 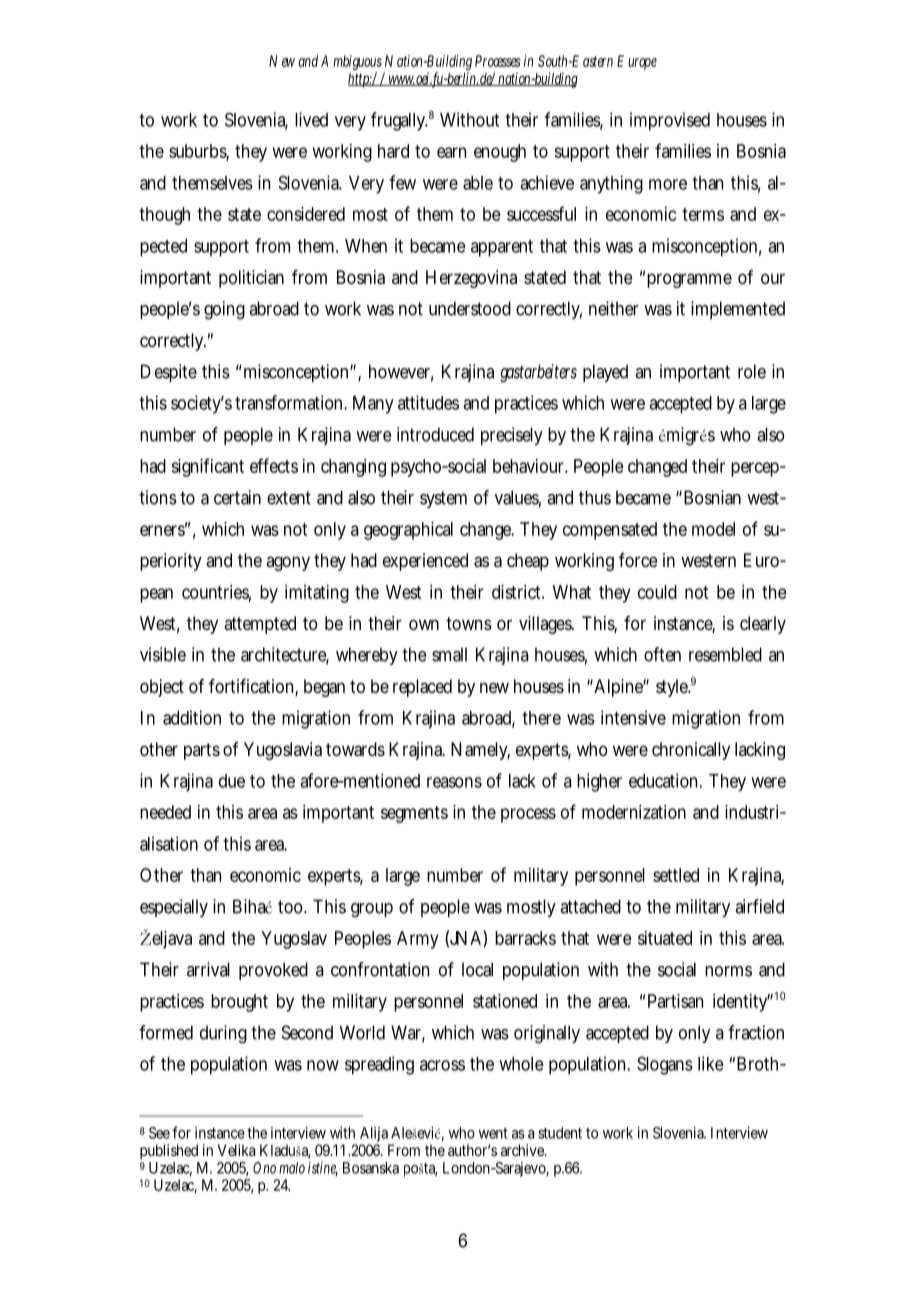 I want to click on published, so click(x=169, y=1151).
